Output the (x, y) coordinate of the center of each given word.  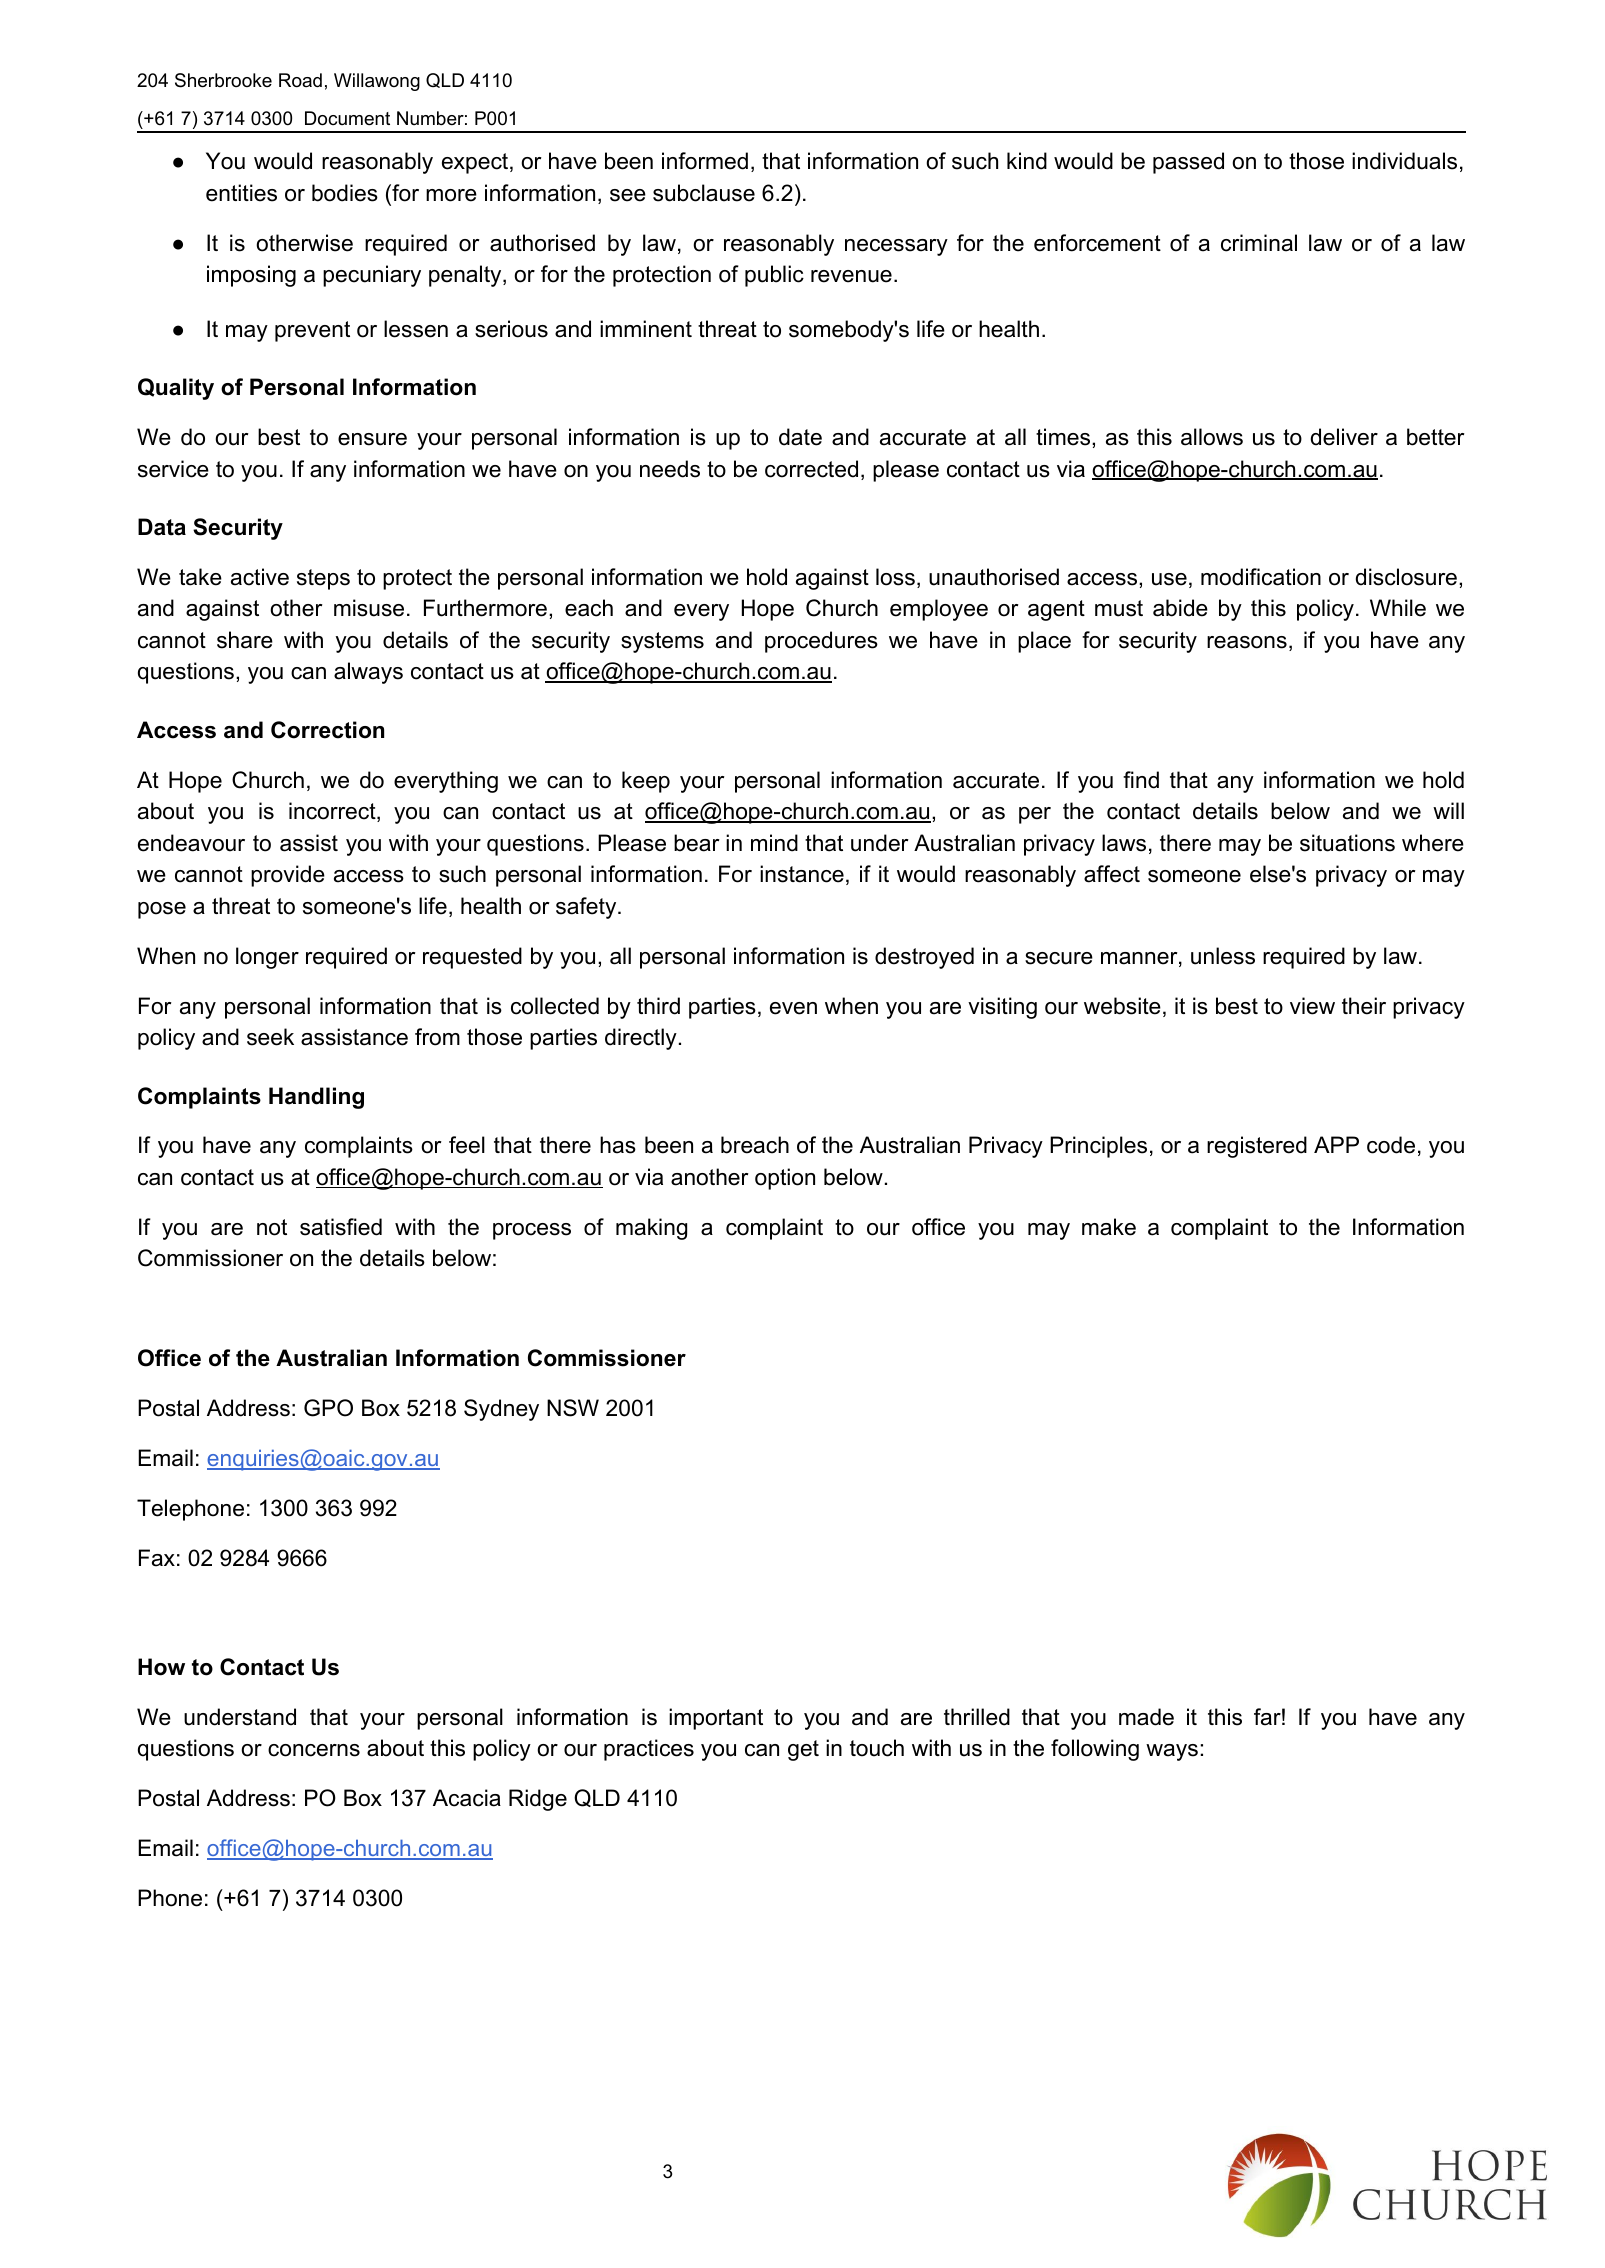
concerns (314, 1750)
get (803, 1750)
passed (1188, 163)
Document (347, 118)
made (1146, 1717)
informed (705, 161)
